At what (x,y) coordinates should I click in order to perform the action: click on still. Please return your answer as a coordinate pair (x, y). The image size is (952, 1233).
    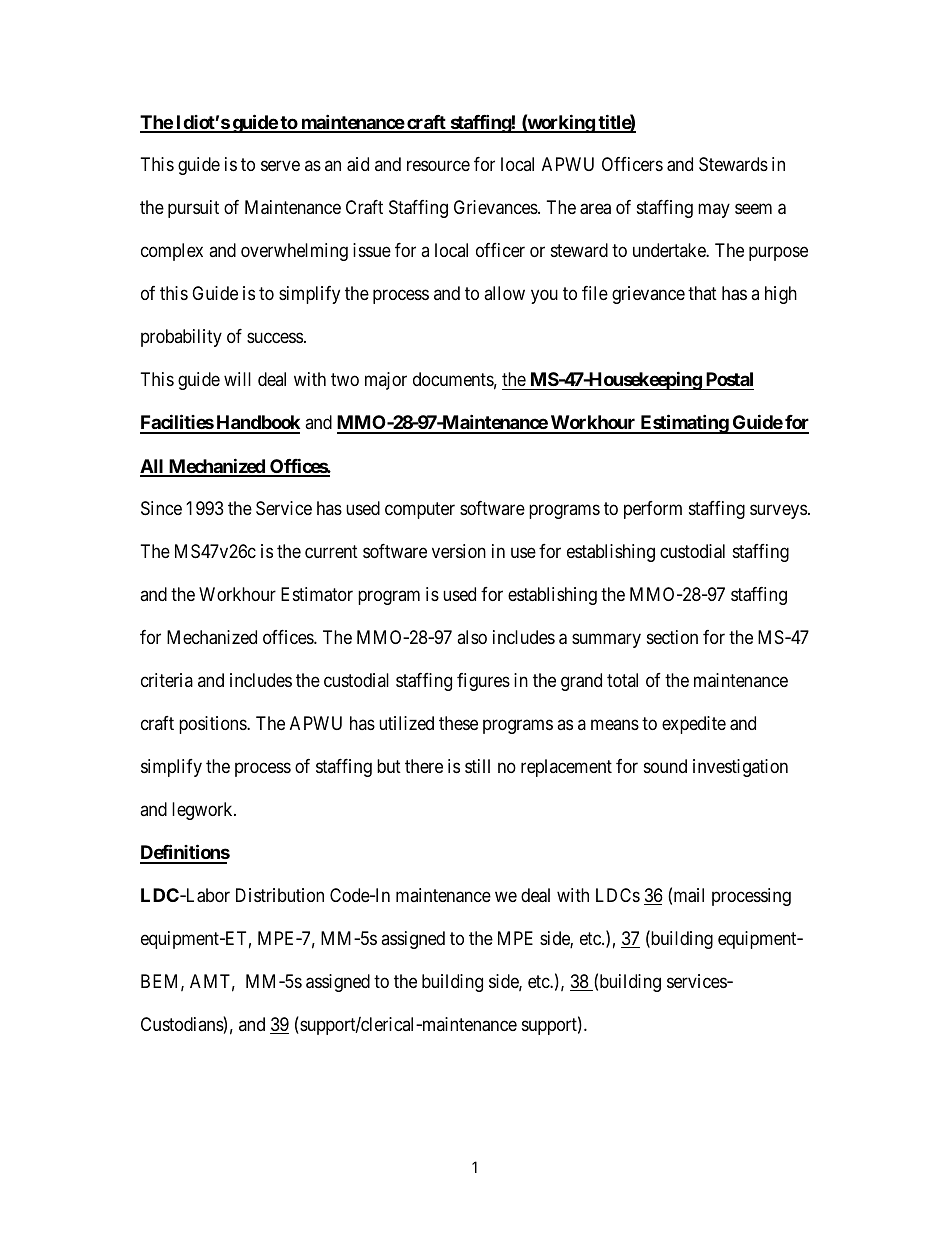
    Looking at the image, I should click on (477, 766).
